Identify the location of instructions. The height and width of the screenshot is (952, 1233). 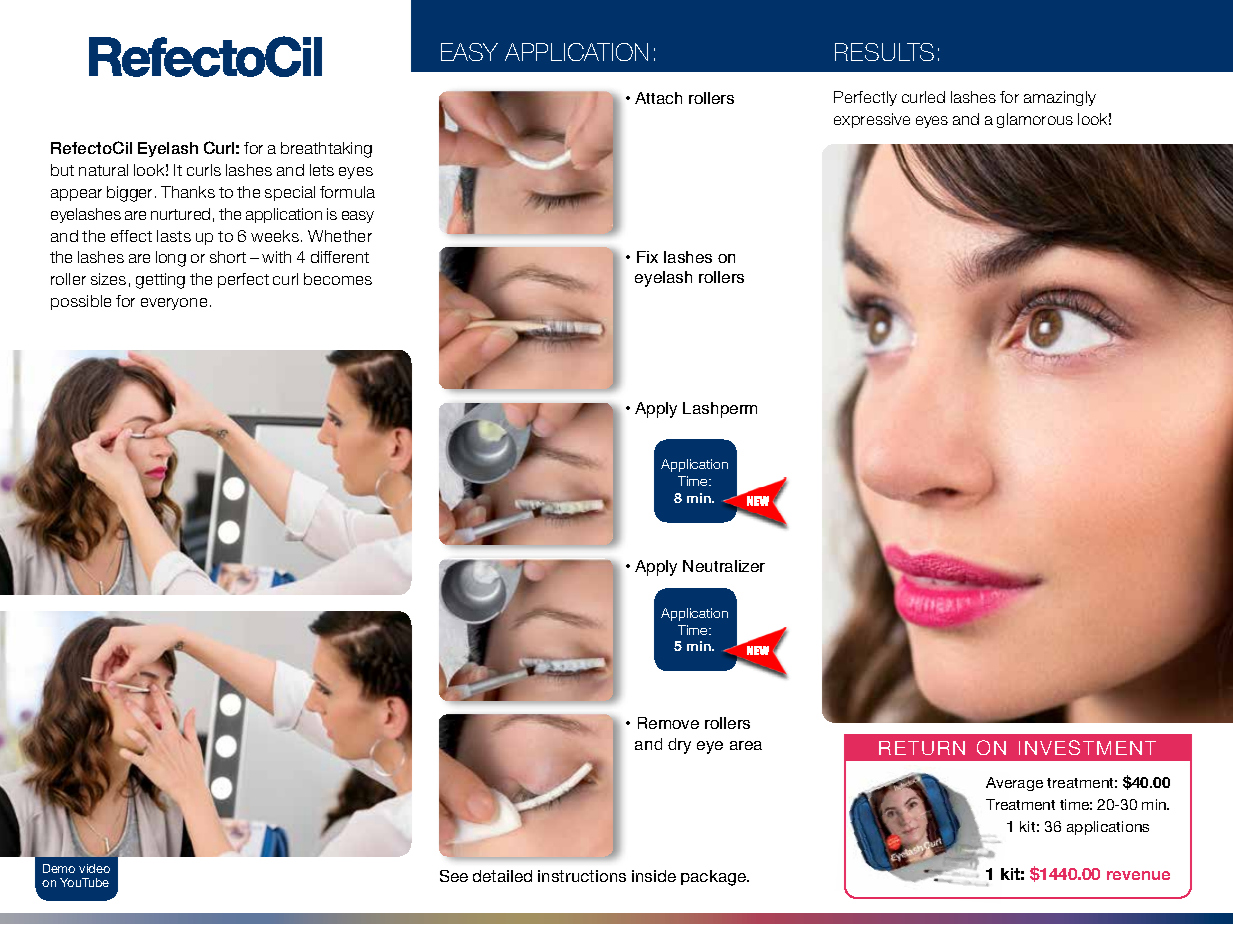
(582, 876).
